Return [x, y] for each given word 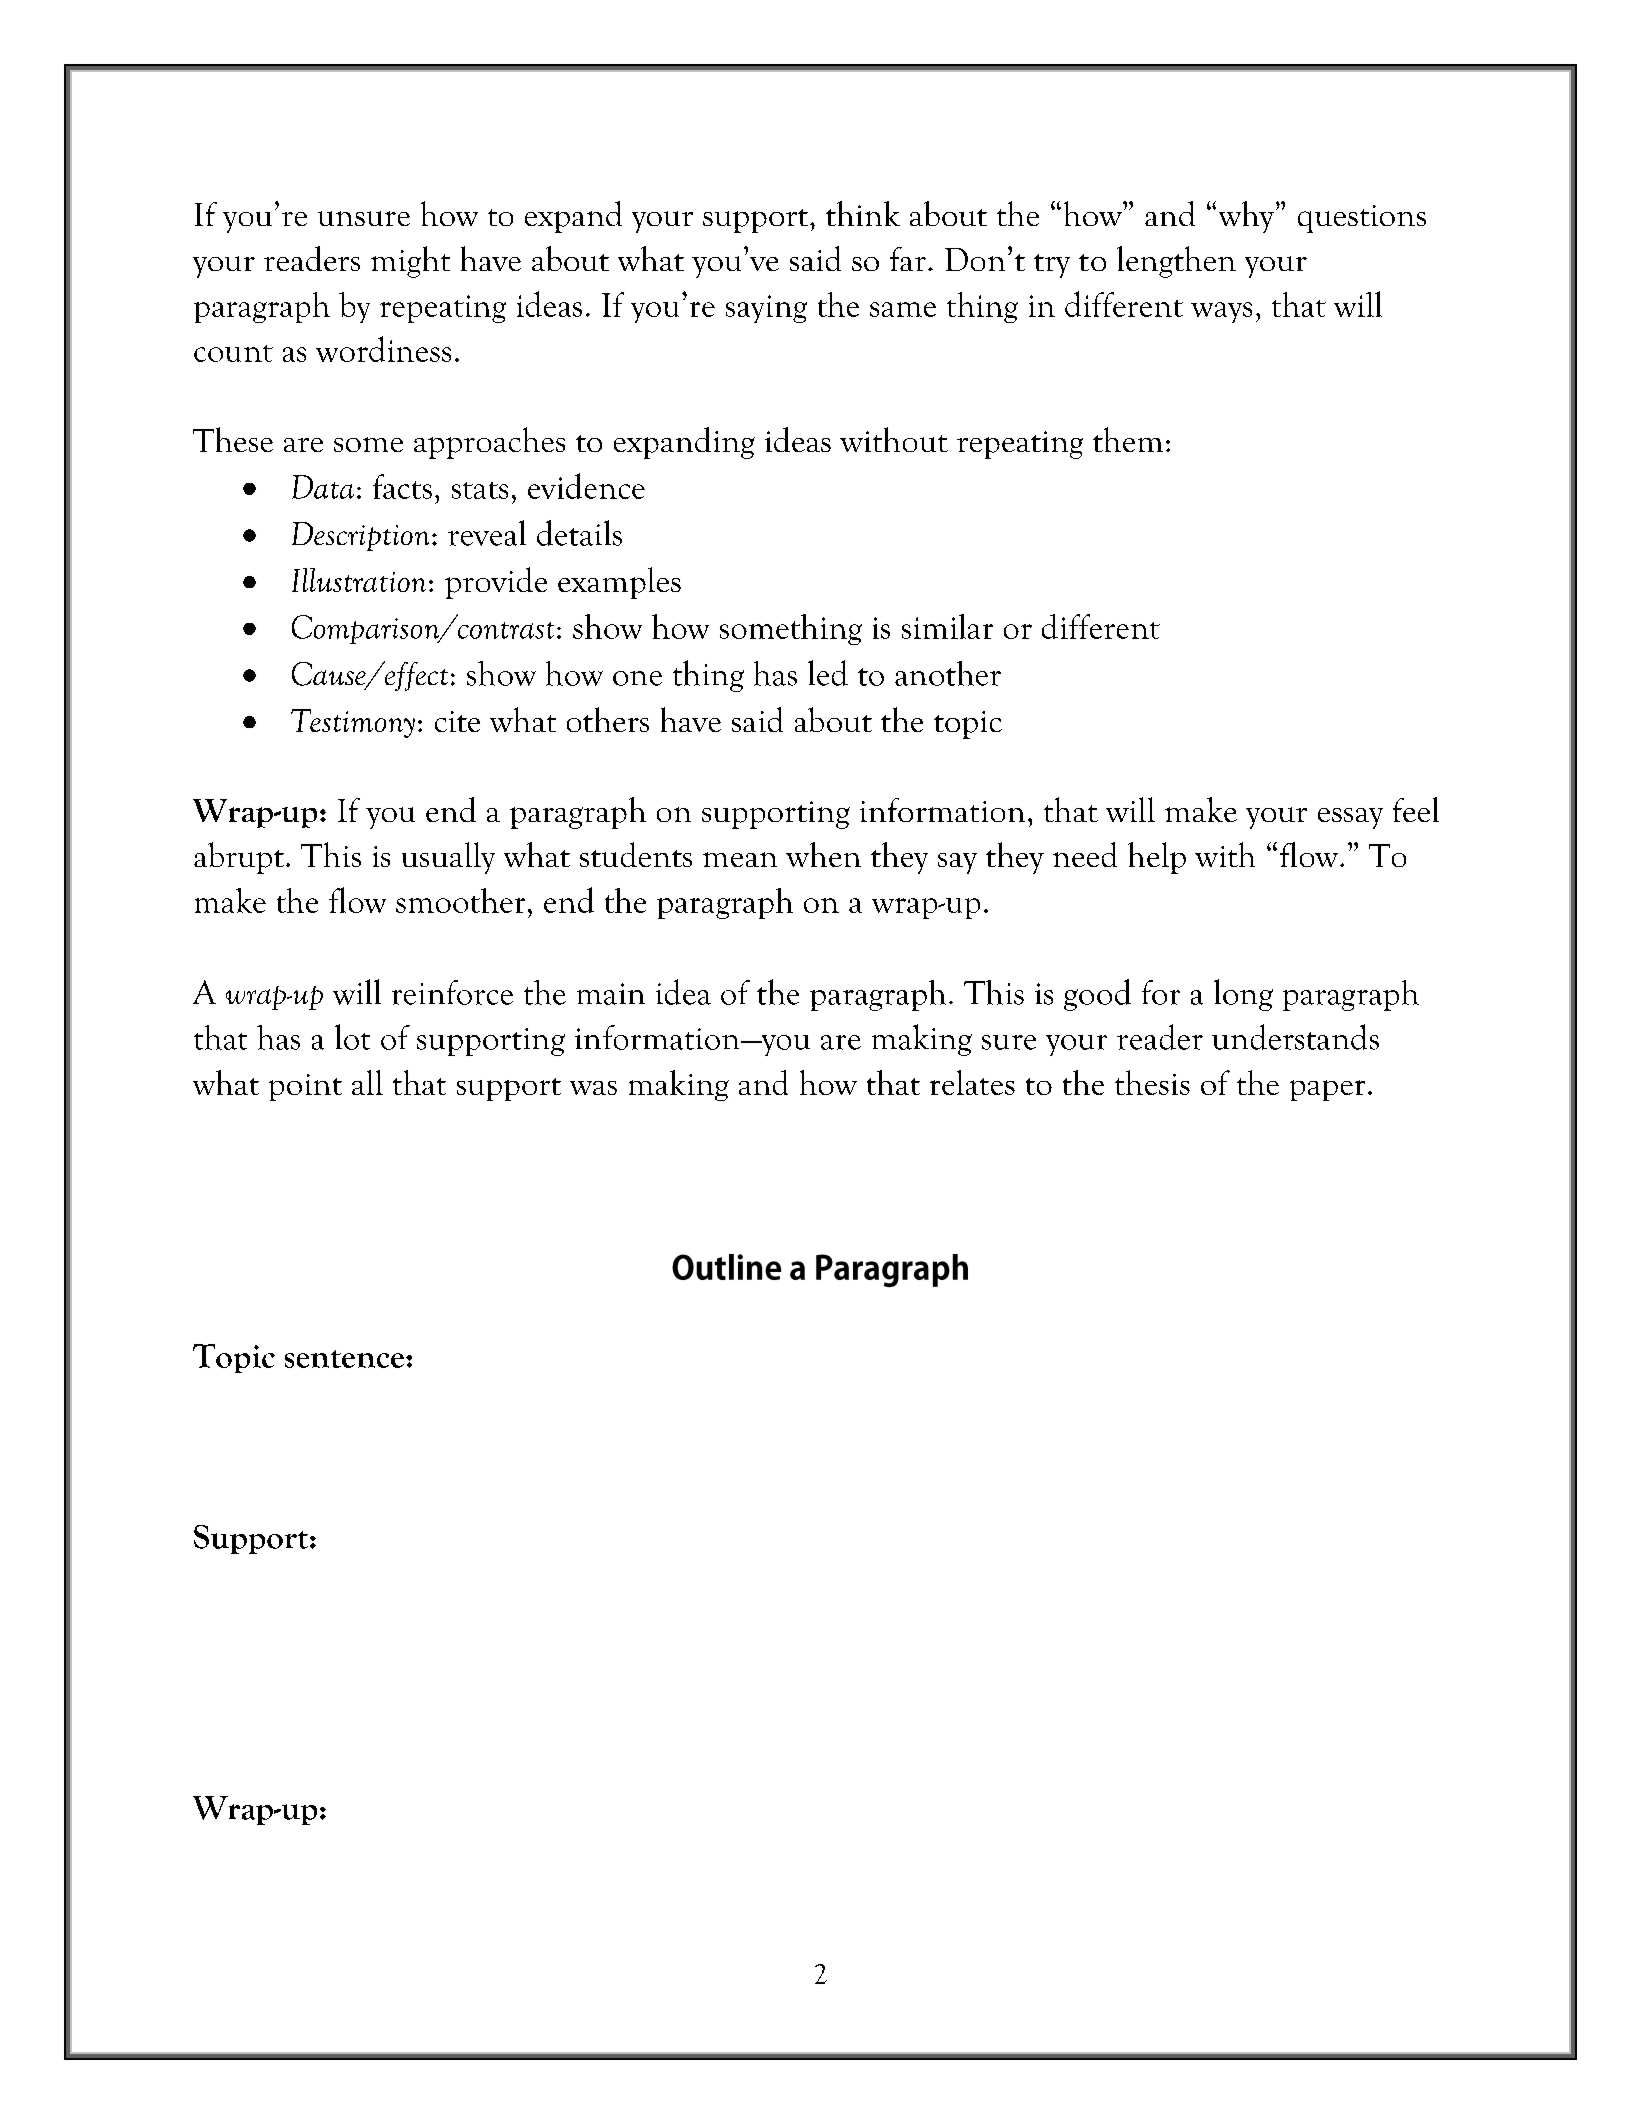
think [863, 213]
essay [1350, 818]
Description [360, 536]
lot [352, 1037]
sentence [344, 1359]
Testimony [353, 723]
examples [619, 583]
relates [972, 1082]
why [1246, 217]
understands [1295, 1037]
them [1128, 439]
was [593, 1088]
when [823, 854]
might [410, 262]
